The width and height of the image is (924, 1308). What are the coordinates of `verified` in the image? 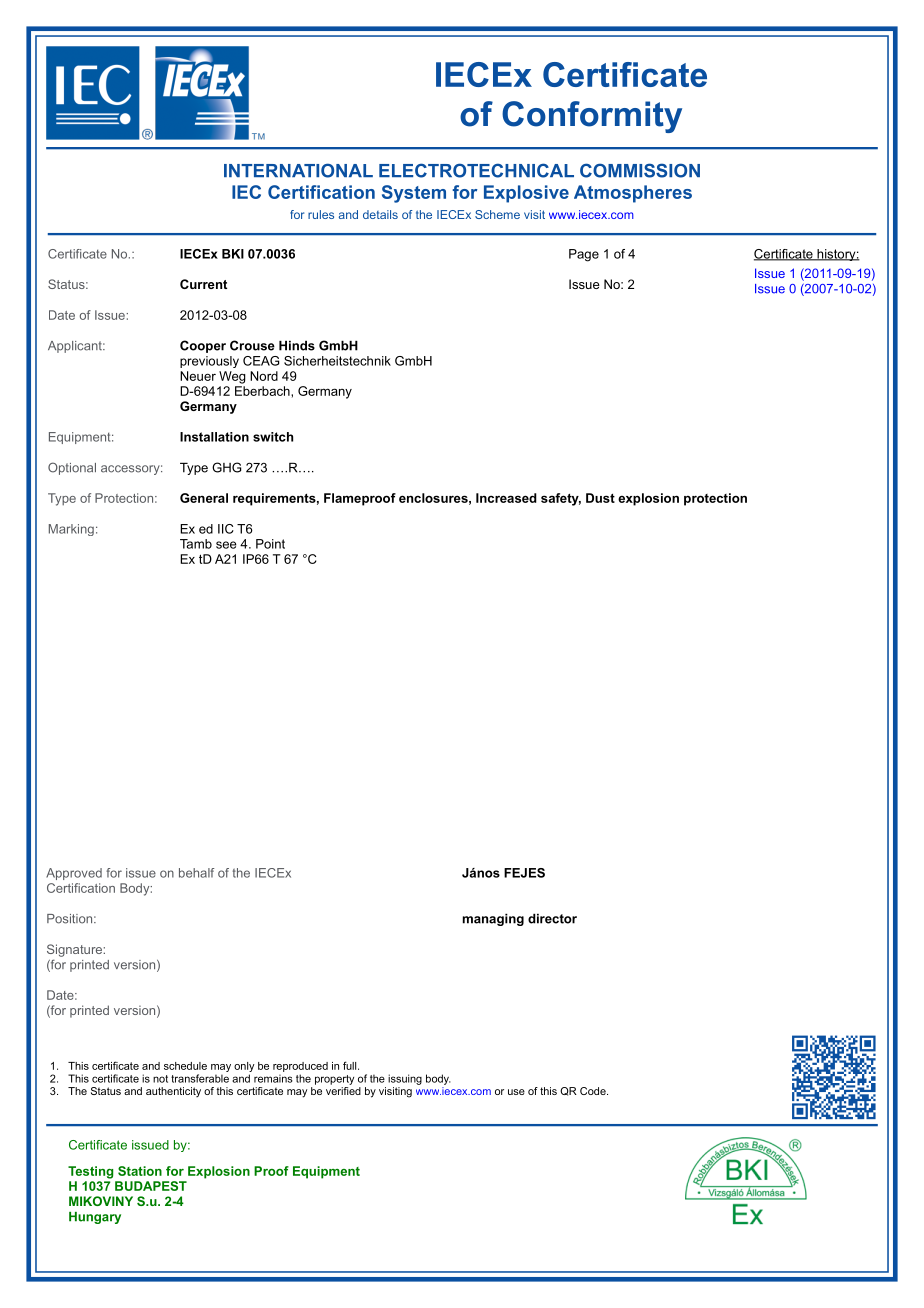 It's located at (343, 1091).
